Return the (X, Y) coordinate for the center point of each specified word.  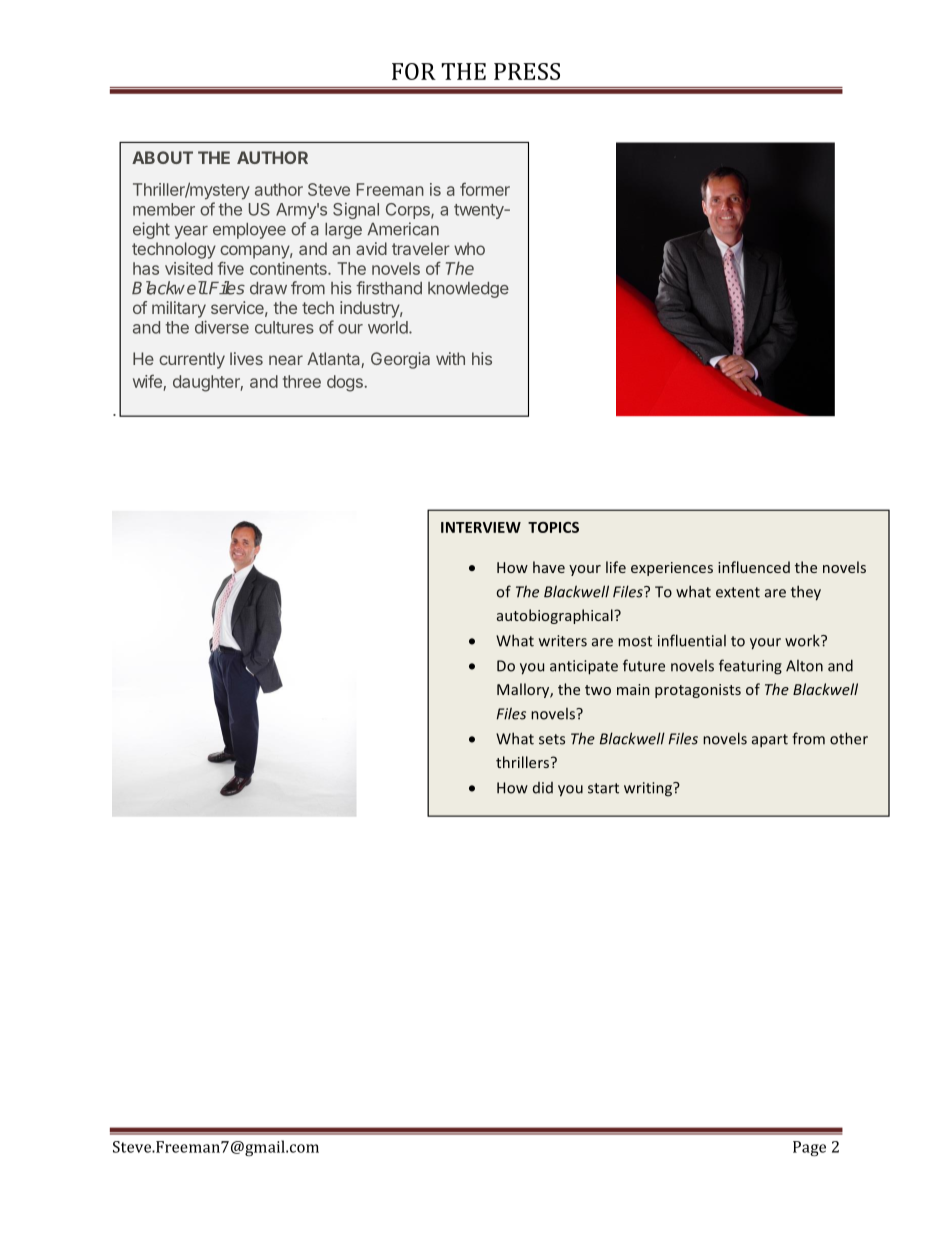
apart (770, 740)
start (603, 788)
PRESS (527, 71)
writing (649, 789)
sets (552, 739)
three (302, 381)
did (543, 788)
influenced (754, 567)
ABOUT (162, 157)
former (485, 189)
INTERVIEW (481, 527)
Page (809, 1148)
